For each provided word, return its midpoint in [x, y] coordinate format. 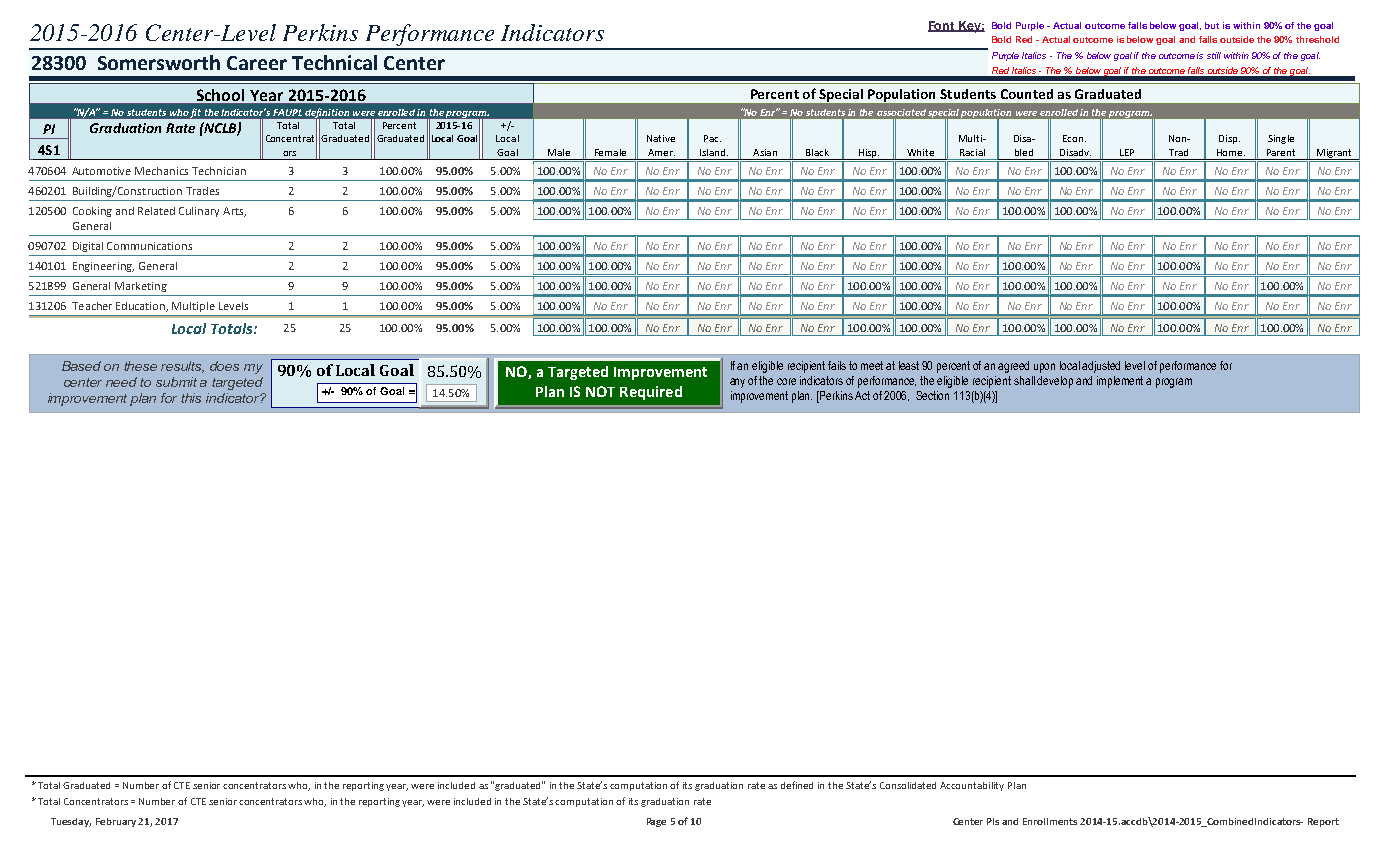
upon [1044, 368]
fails [837, 365]
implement [1120, 382]
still [1214, 55]
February [117, 822]
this [191, 398]
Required [651, 393]
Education [142, 307]
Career [257, 63]
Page [656, 822]
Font [942, 26]
